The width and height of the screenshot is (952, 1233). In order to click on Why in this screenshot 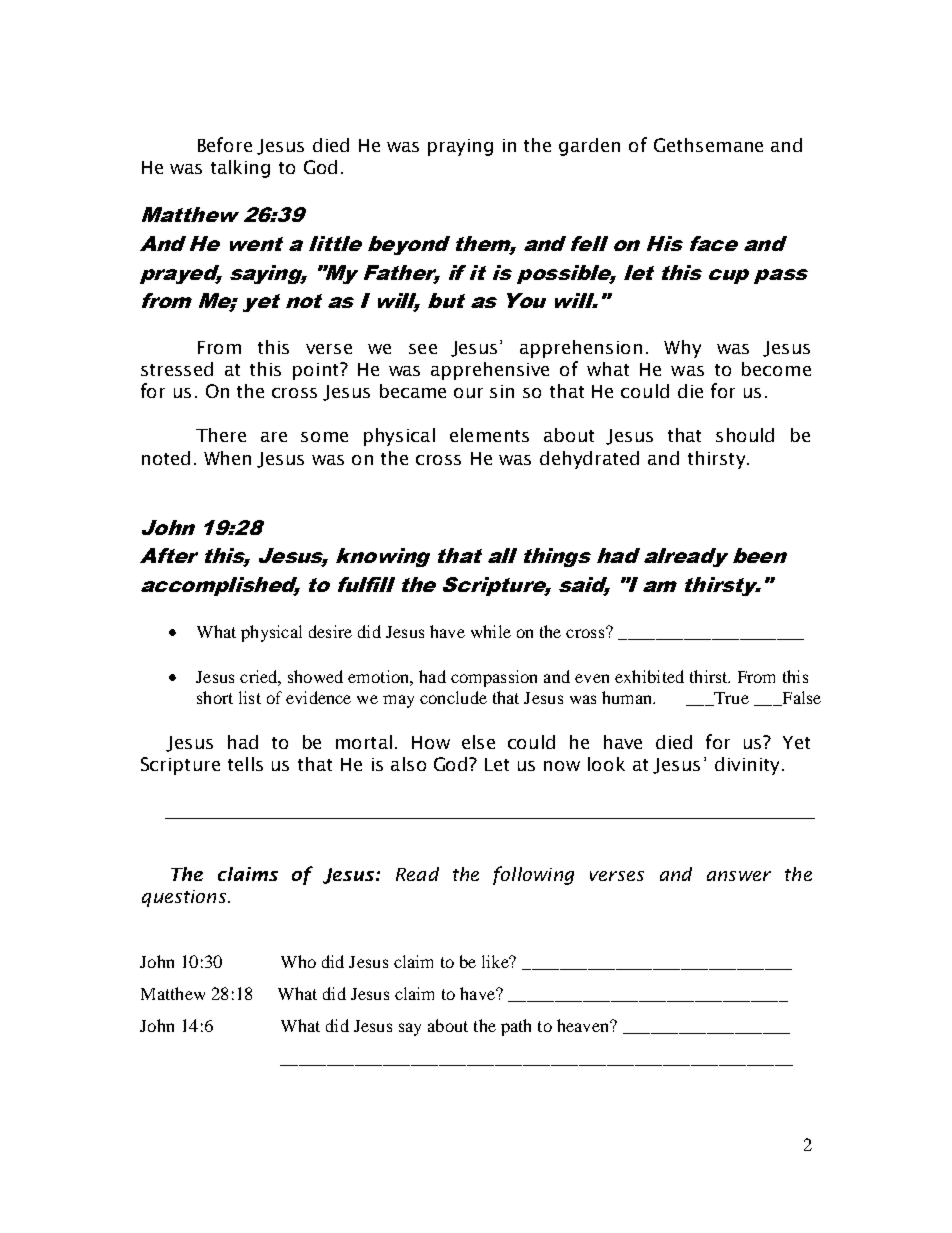, I will do `click(682, 349)`.
